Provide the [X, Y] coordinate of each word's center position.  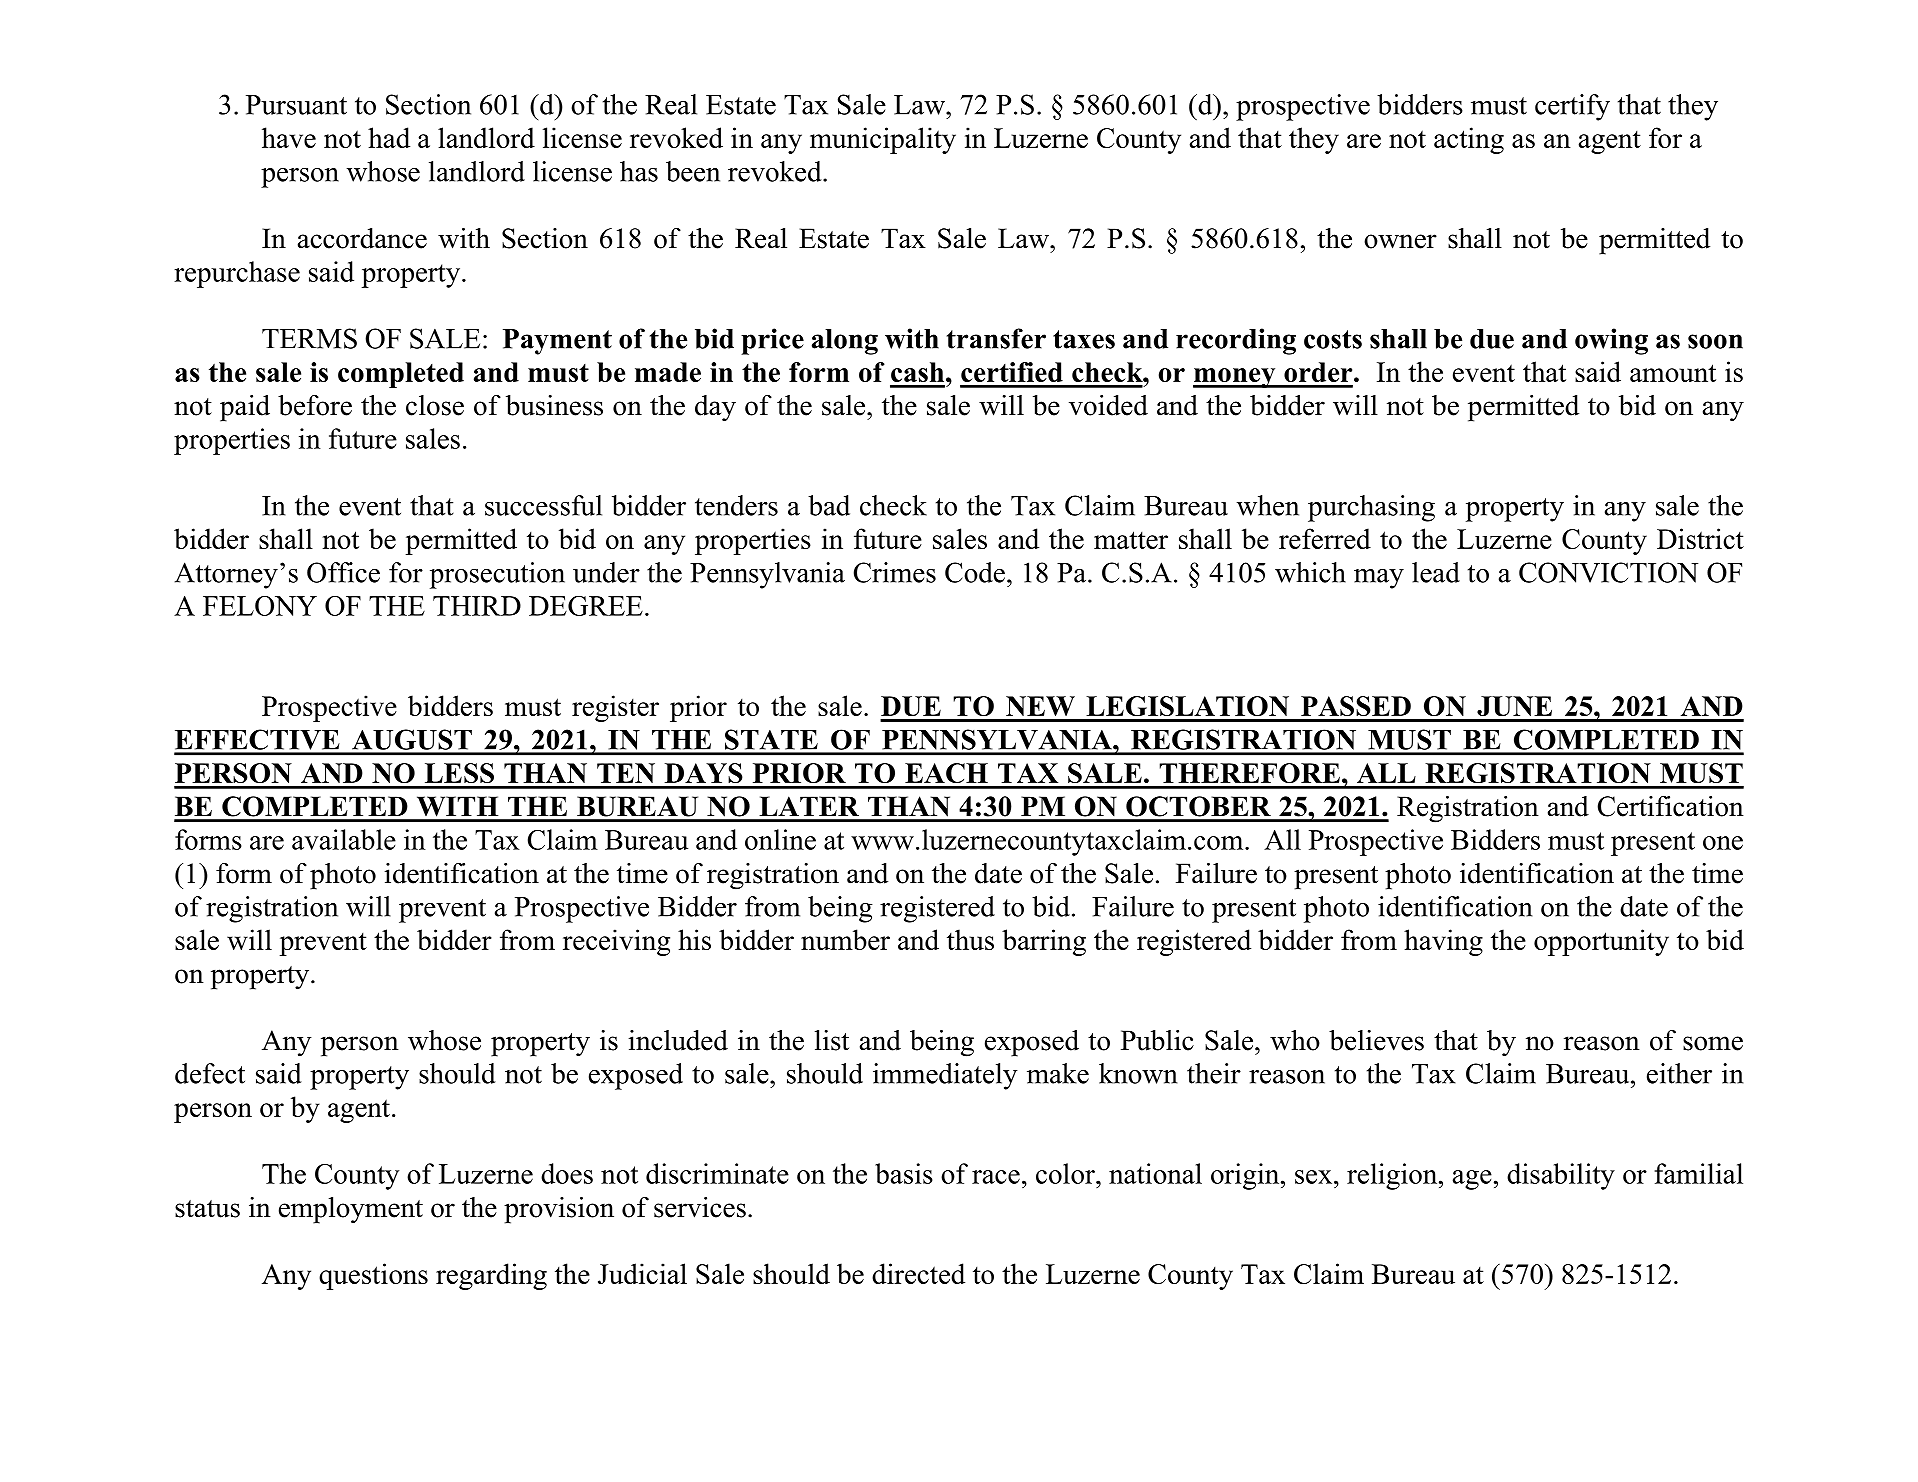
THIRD [477, 606]
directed [918, 1273]
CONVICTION [1608, 572]
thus [970, 939]
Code [975, 572]
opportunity [1601, 942]
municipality [883, 140]
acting [1469, 140]
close [435, 405]
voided [1108, 405]
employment [351, 1210]
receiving [616, 942]
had [389, 137]
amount [1673, 373]
